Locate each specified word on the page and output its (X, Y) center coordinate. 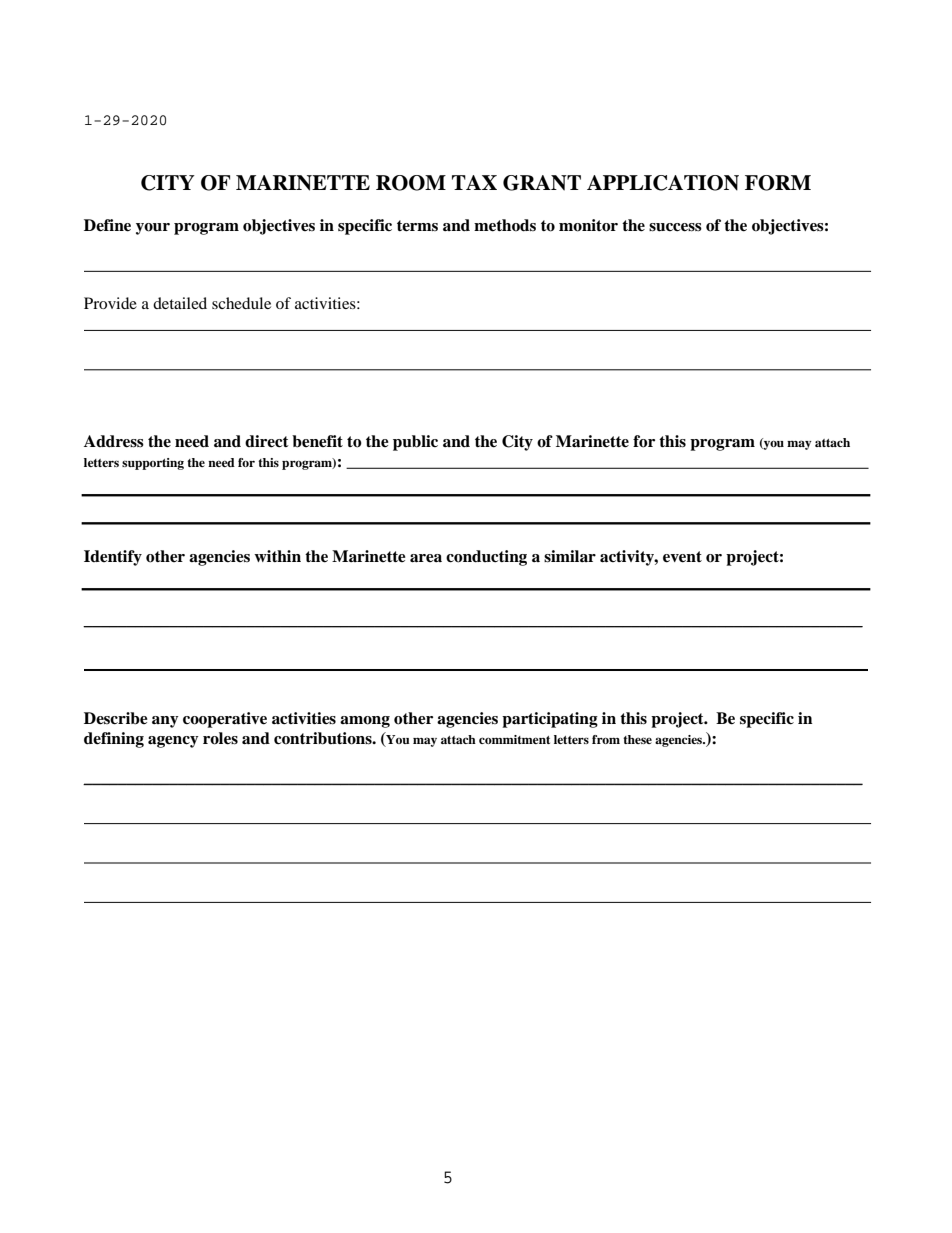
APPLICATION (663, 183)
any (165, 722)
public (415, 443)
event (682, 557)
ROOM (411, 183)
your (153, 229)
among (365, 722)
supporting (153, 464)
